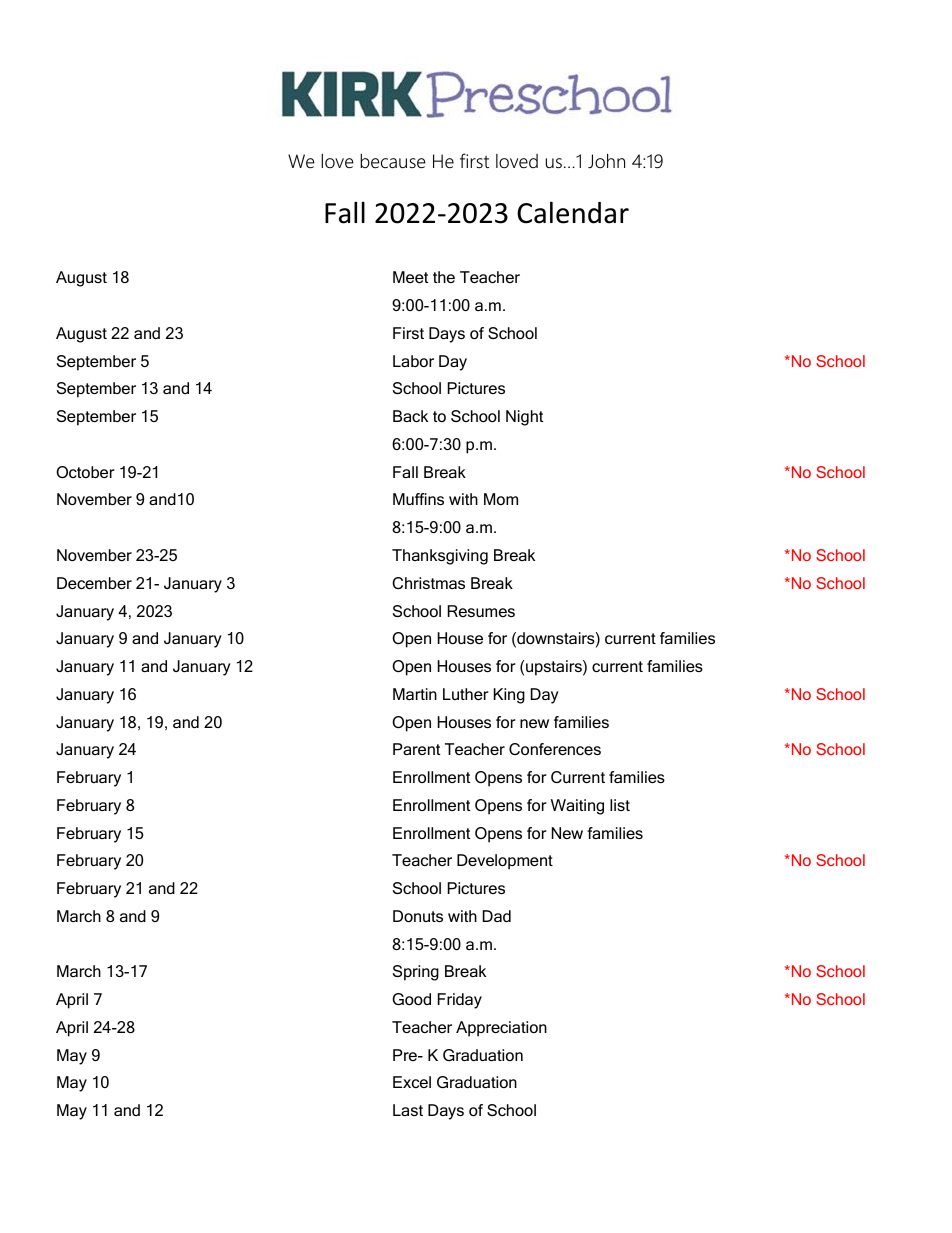 This screenshot has width=952, height=1233. I want to click on John, so click(606, 161).
